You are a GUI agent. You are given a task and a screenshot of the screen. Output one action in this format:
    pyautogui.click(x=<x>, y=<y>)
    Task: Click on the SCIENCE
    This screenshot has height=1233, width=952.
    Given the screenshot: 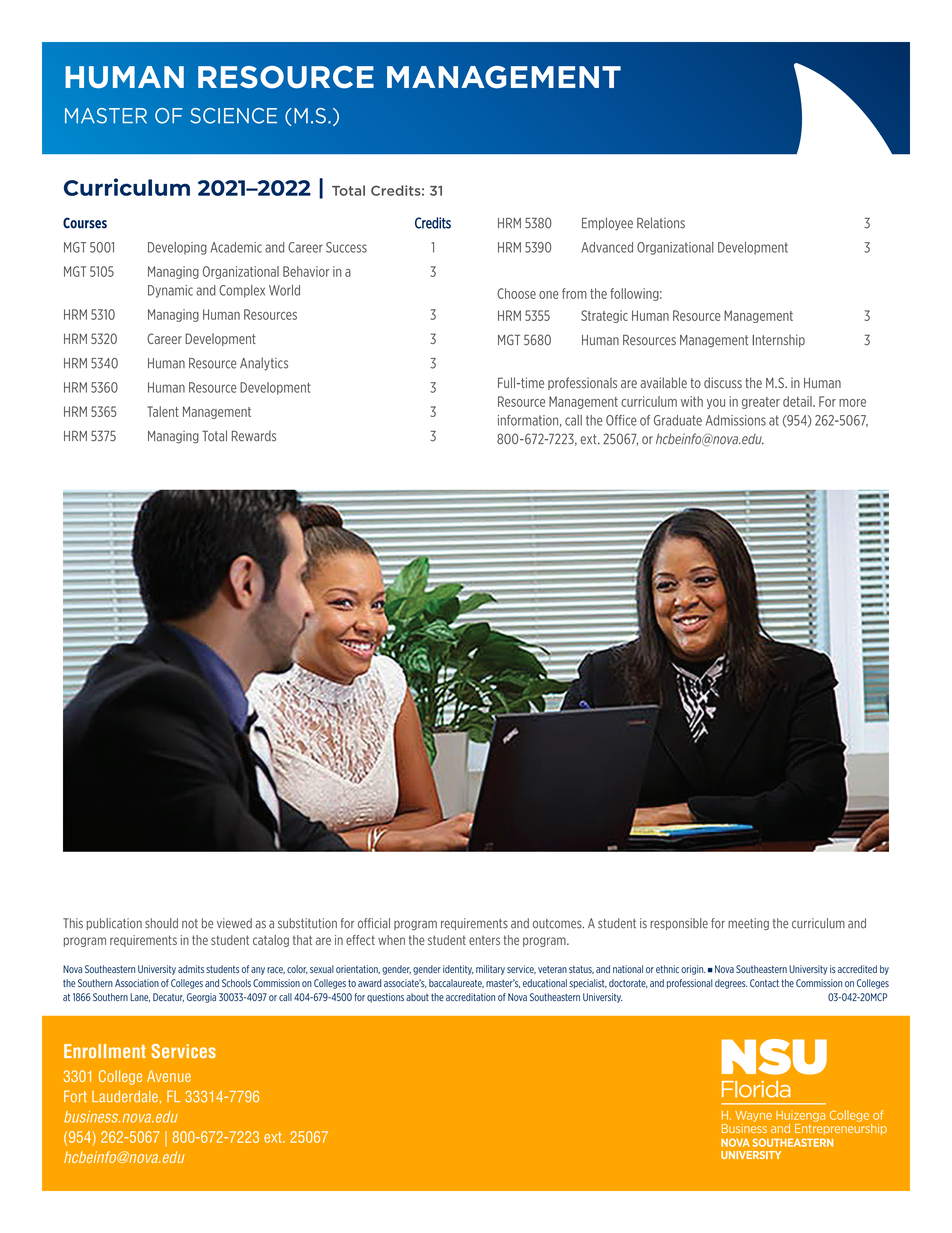 What is the action you would take?
    pyautogui.click(x=234, y=116)
